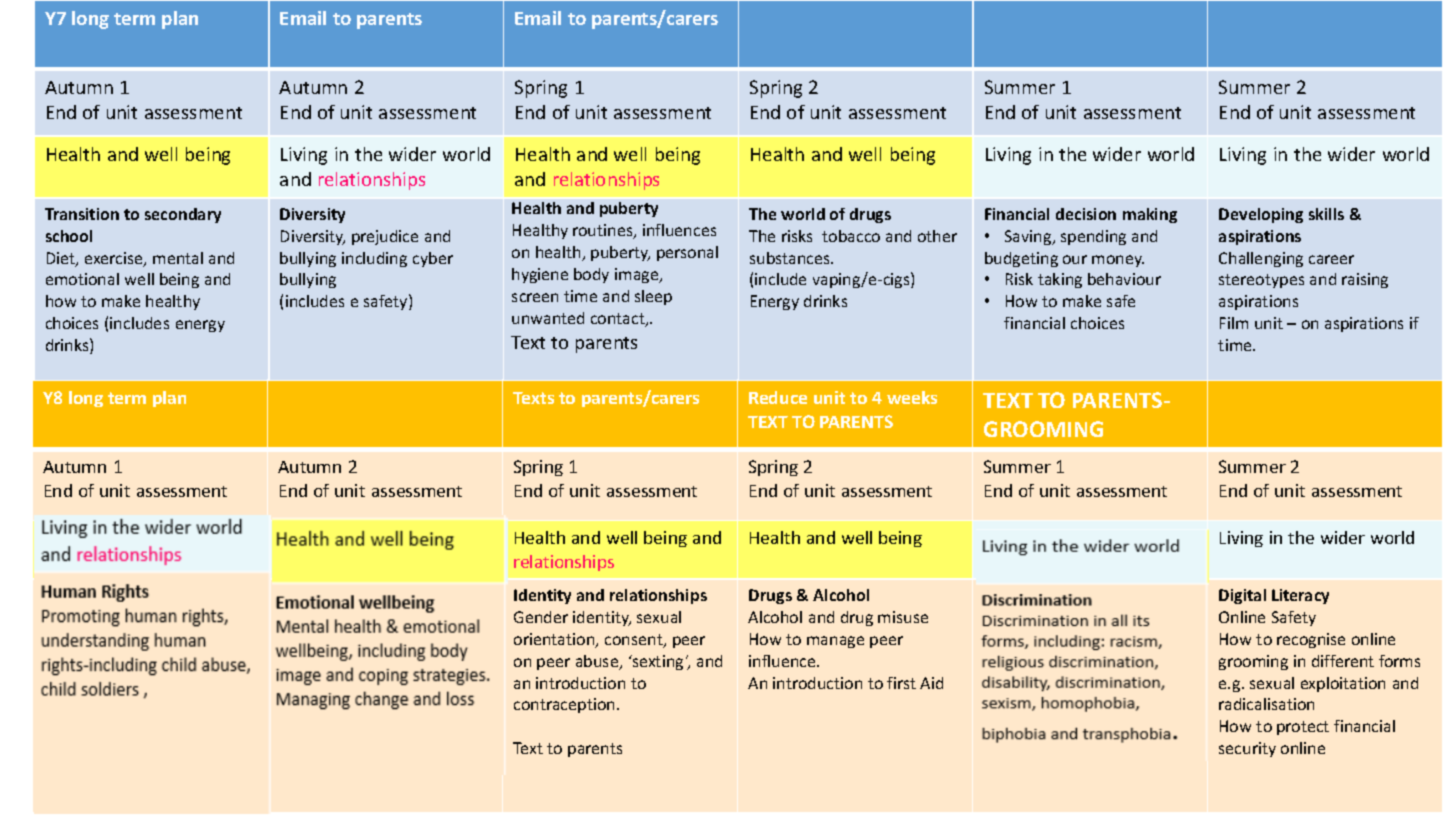 The height and width of the page is (819, 1456). I want to click on secondary, so click(183, 215).
